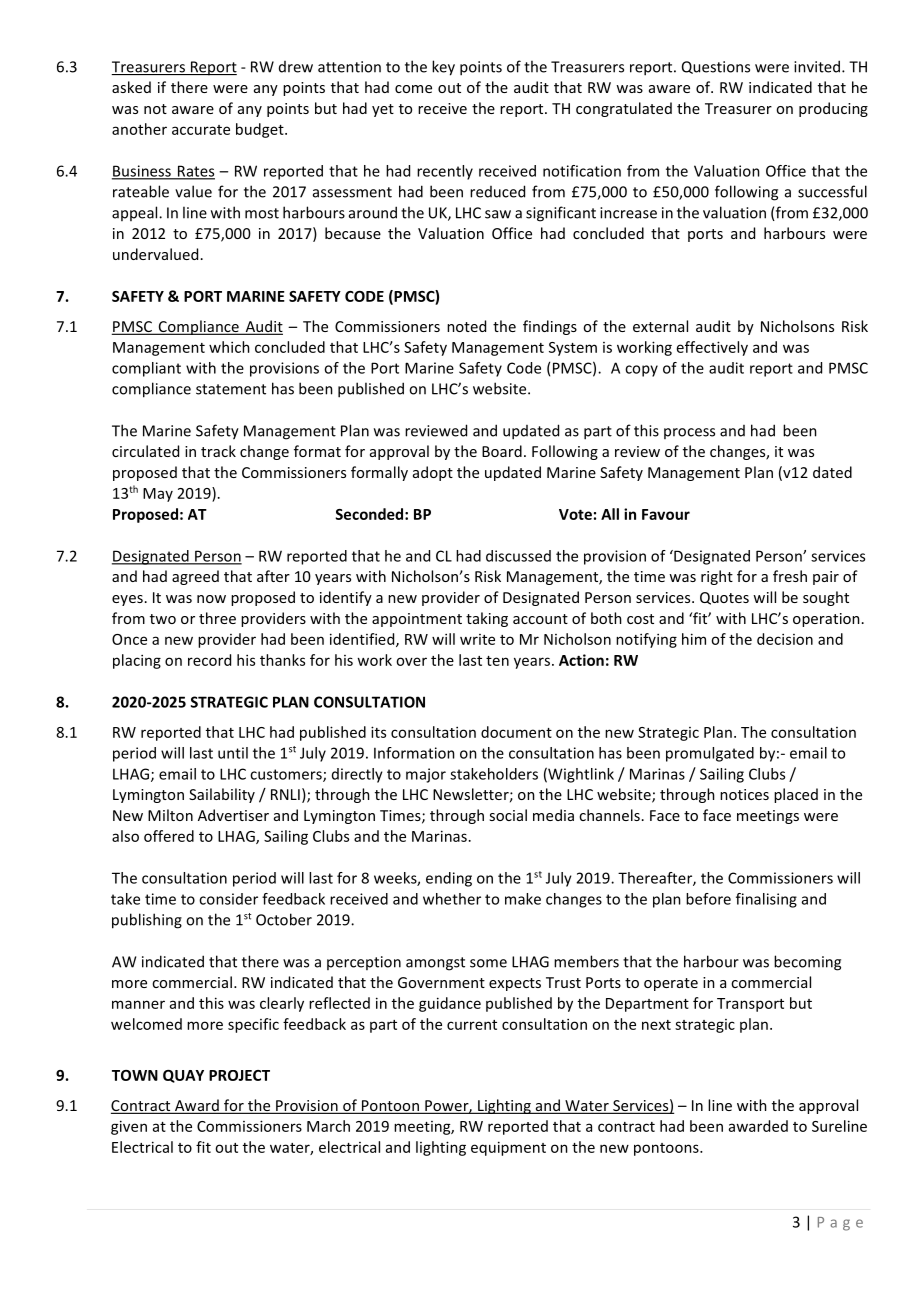  What do you see at coordinates (211, 599) in the screenshot?
I see `now` at bounding box center [211, 599].
